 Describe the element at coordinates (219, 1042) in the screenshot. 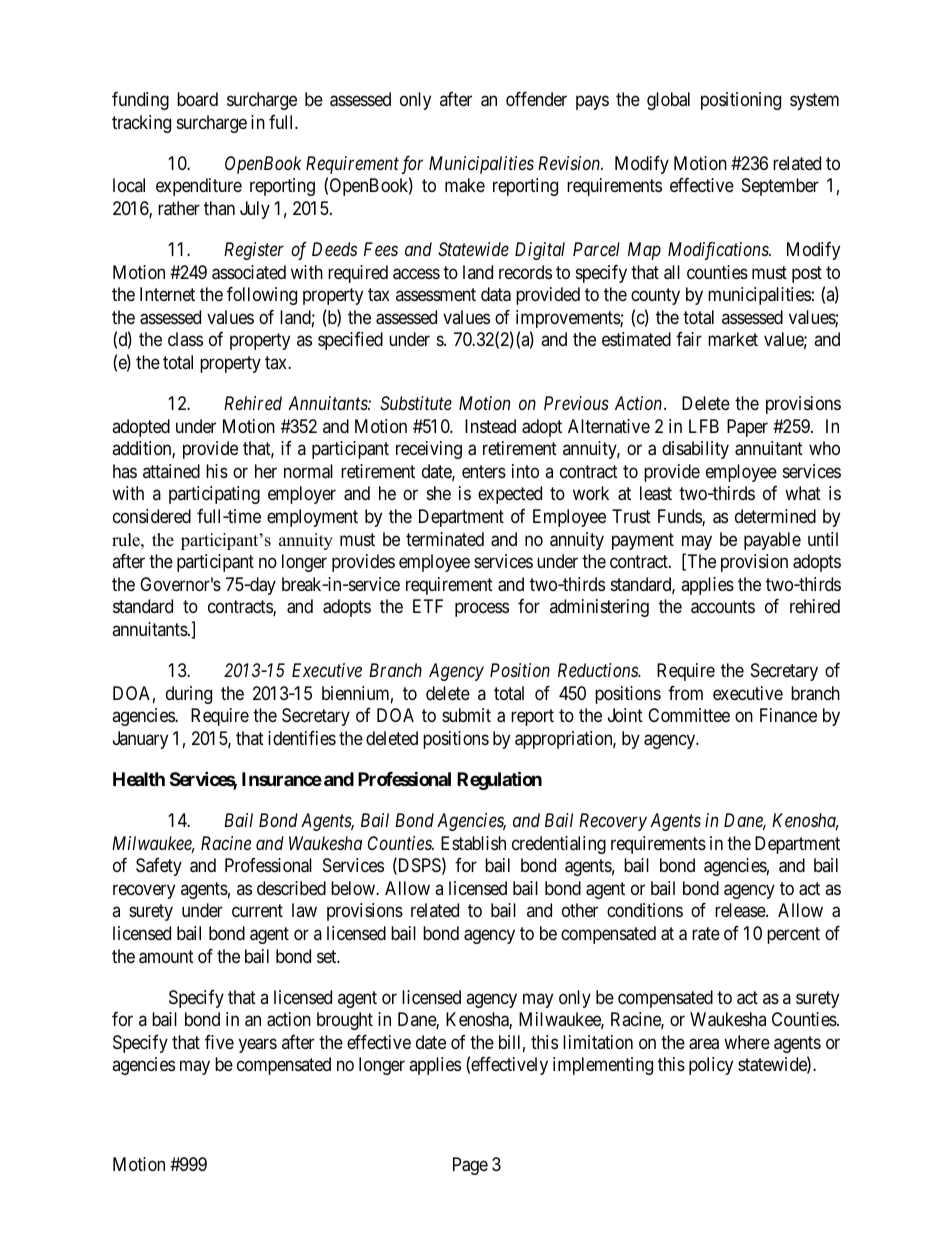

I see `five` at that location.
